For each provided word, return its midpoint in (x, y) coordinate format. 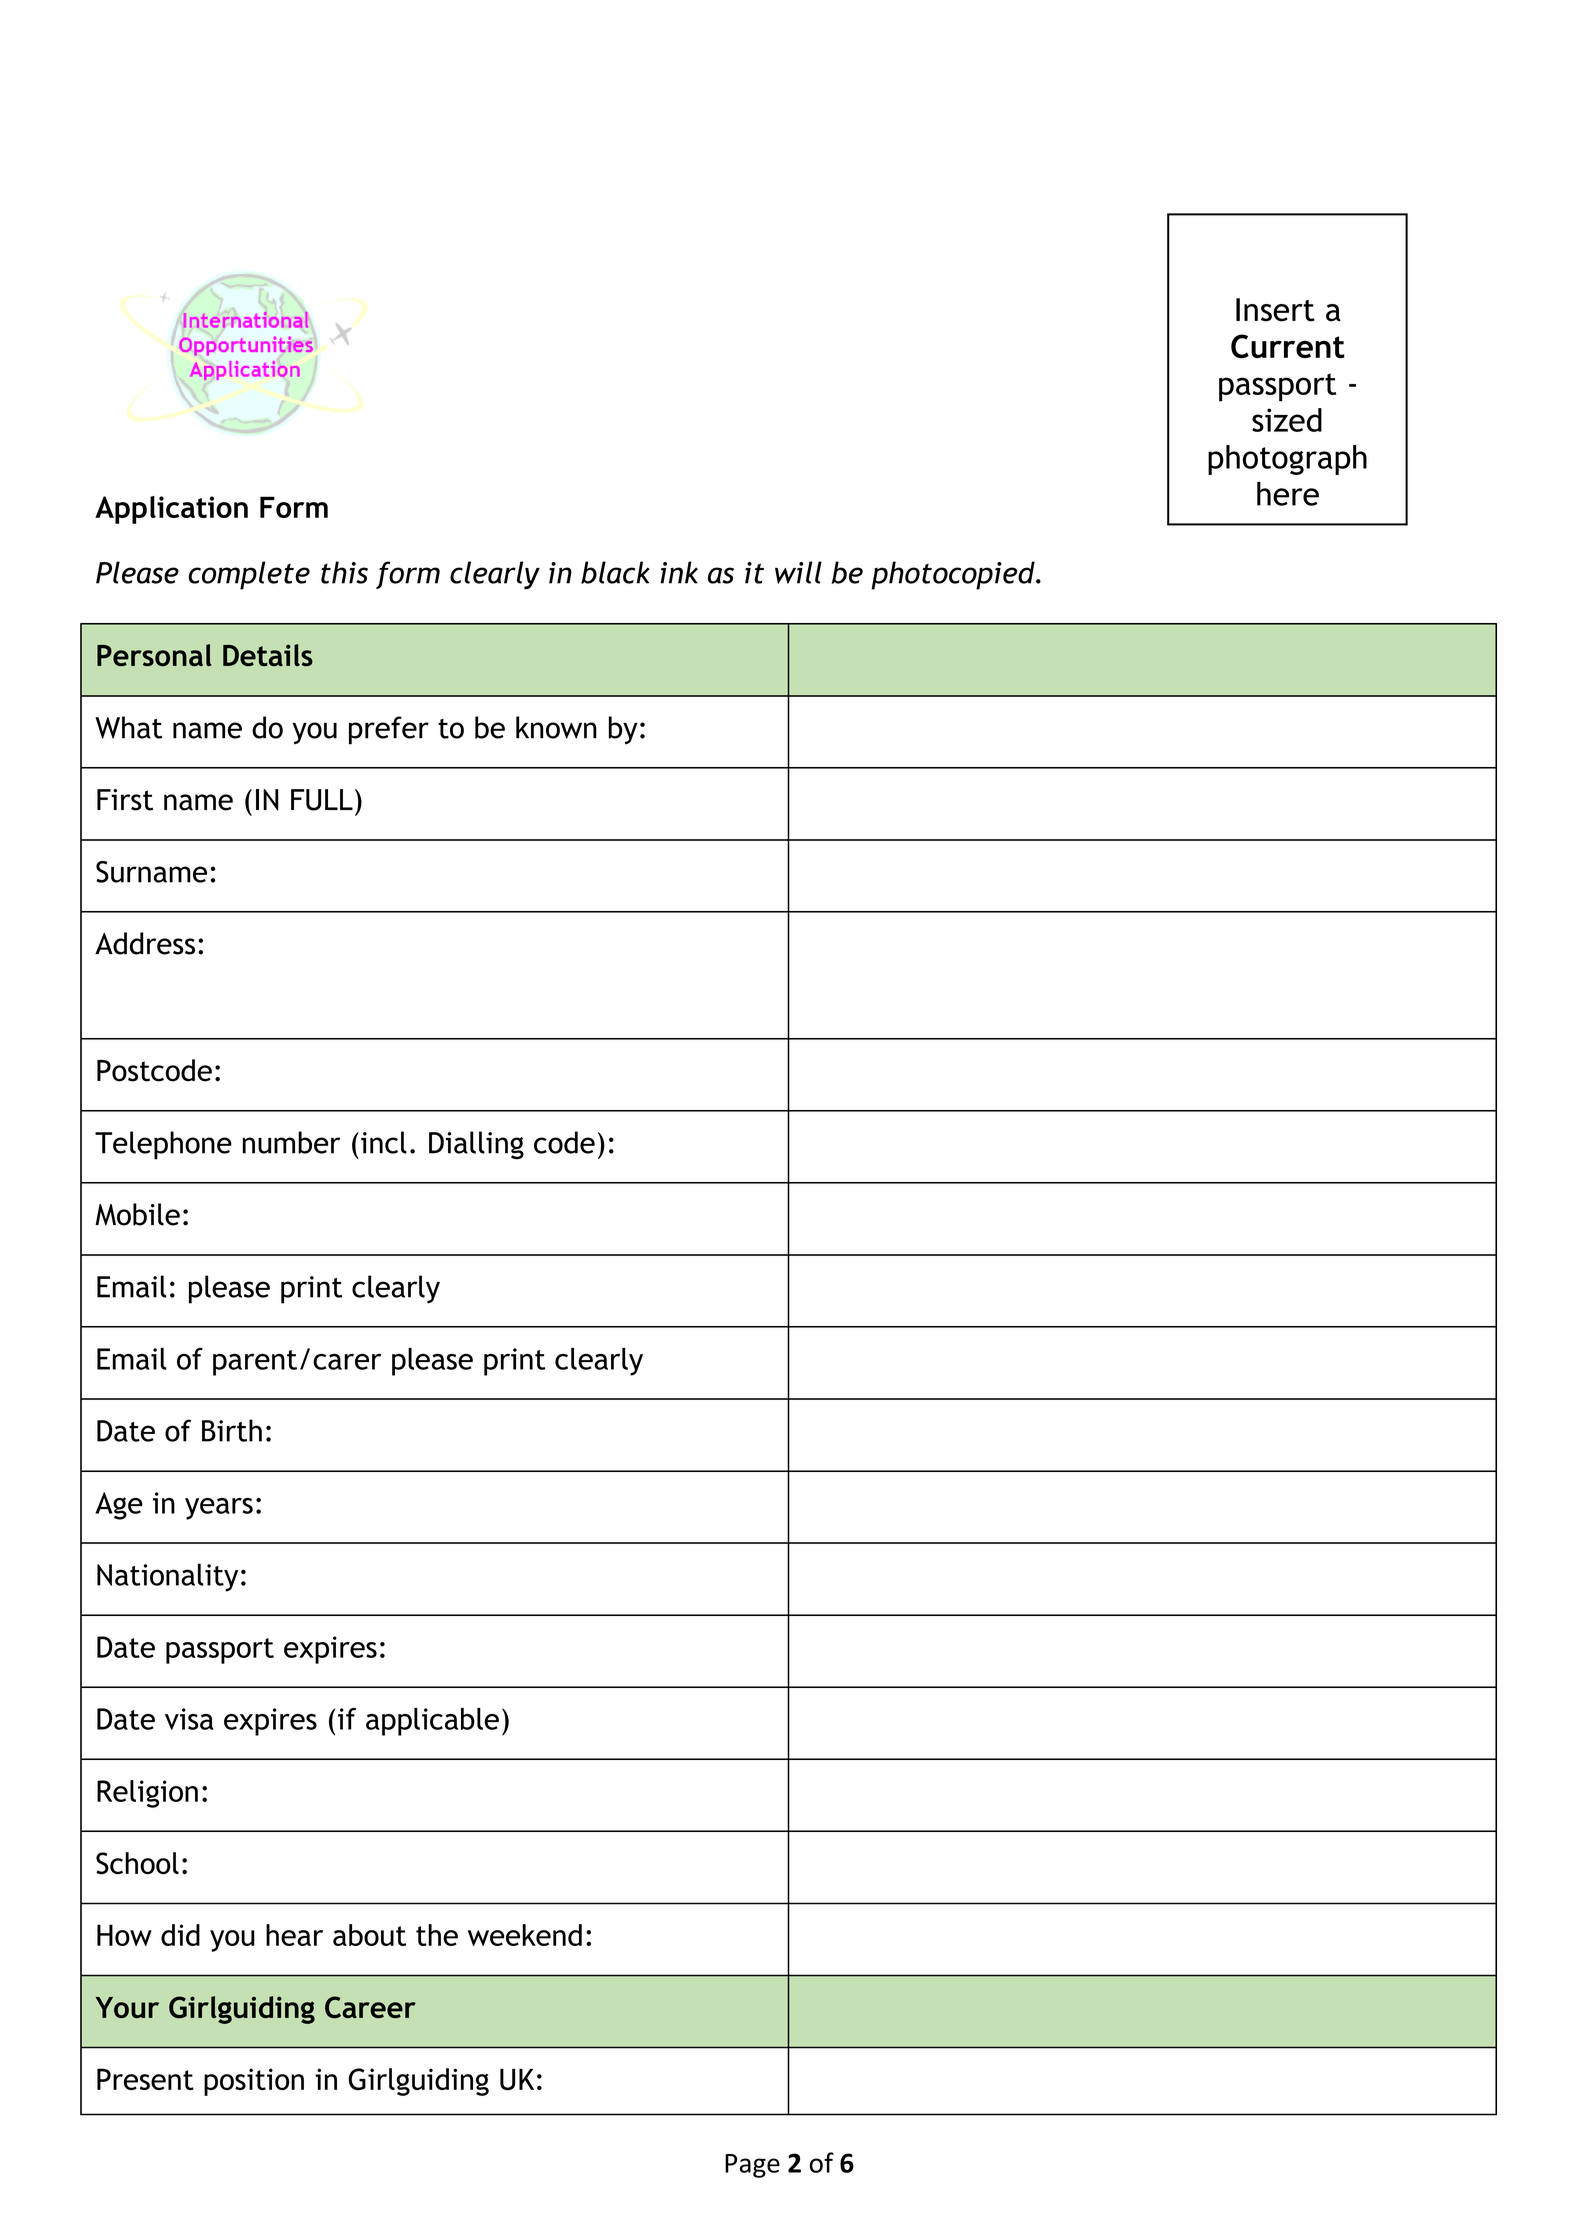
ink (679, 572)
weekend (525, 1935)
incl (384, 1142)
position (254, 2082)
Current (1288, 346)
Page (752, 2166)
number (291, 1142)
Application (171, 510)
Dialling (476, 1145)
